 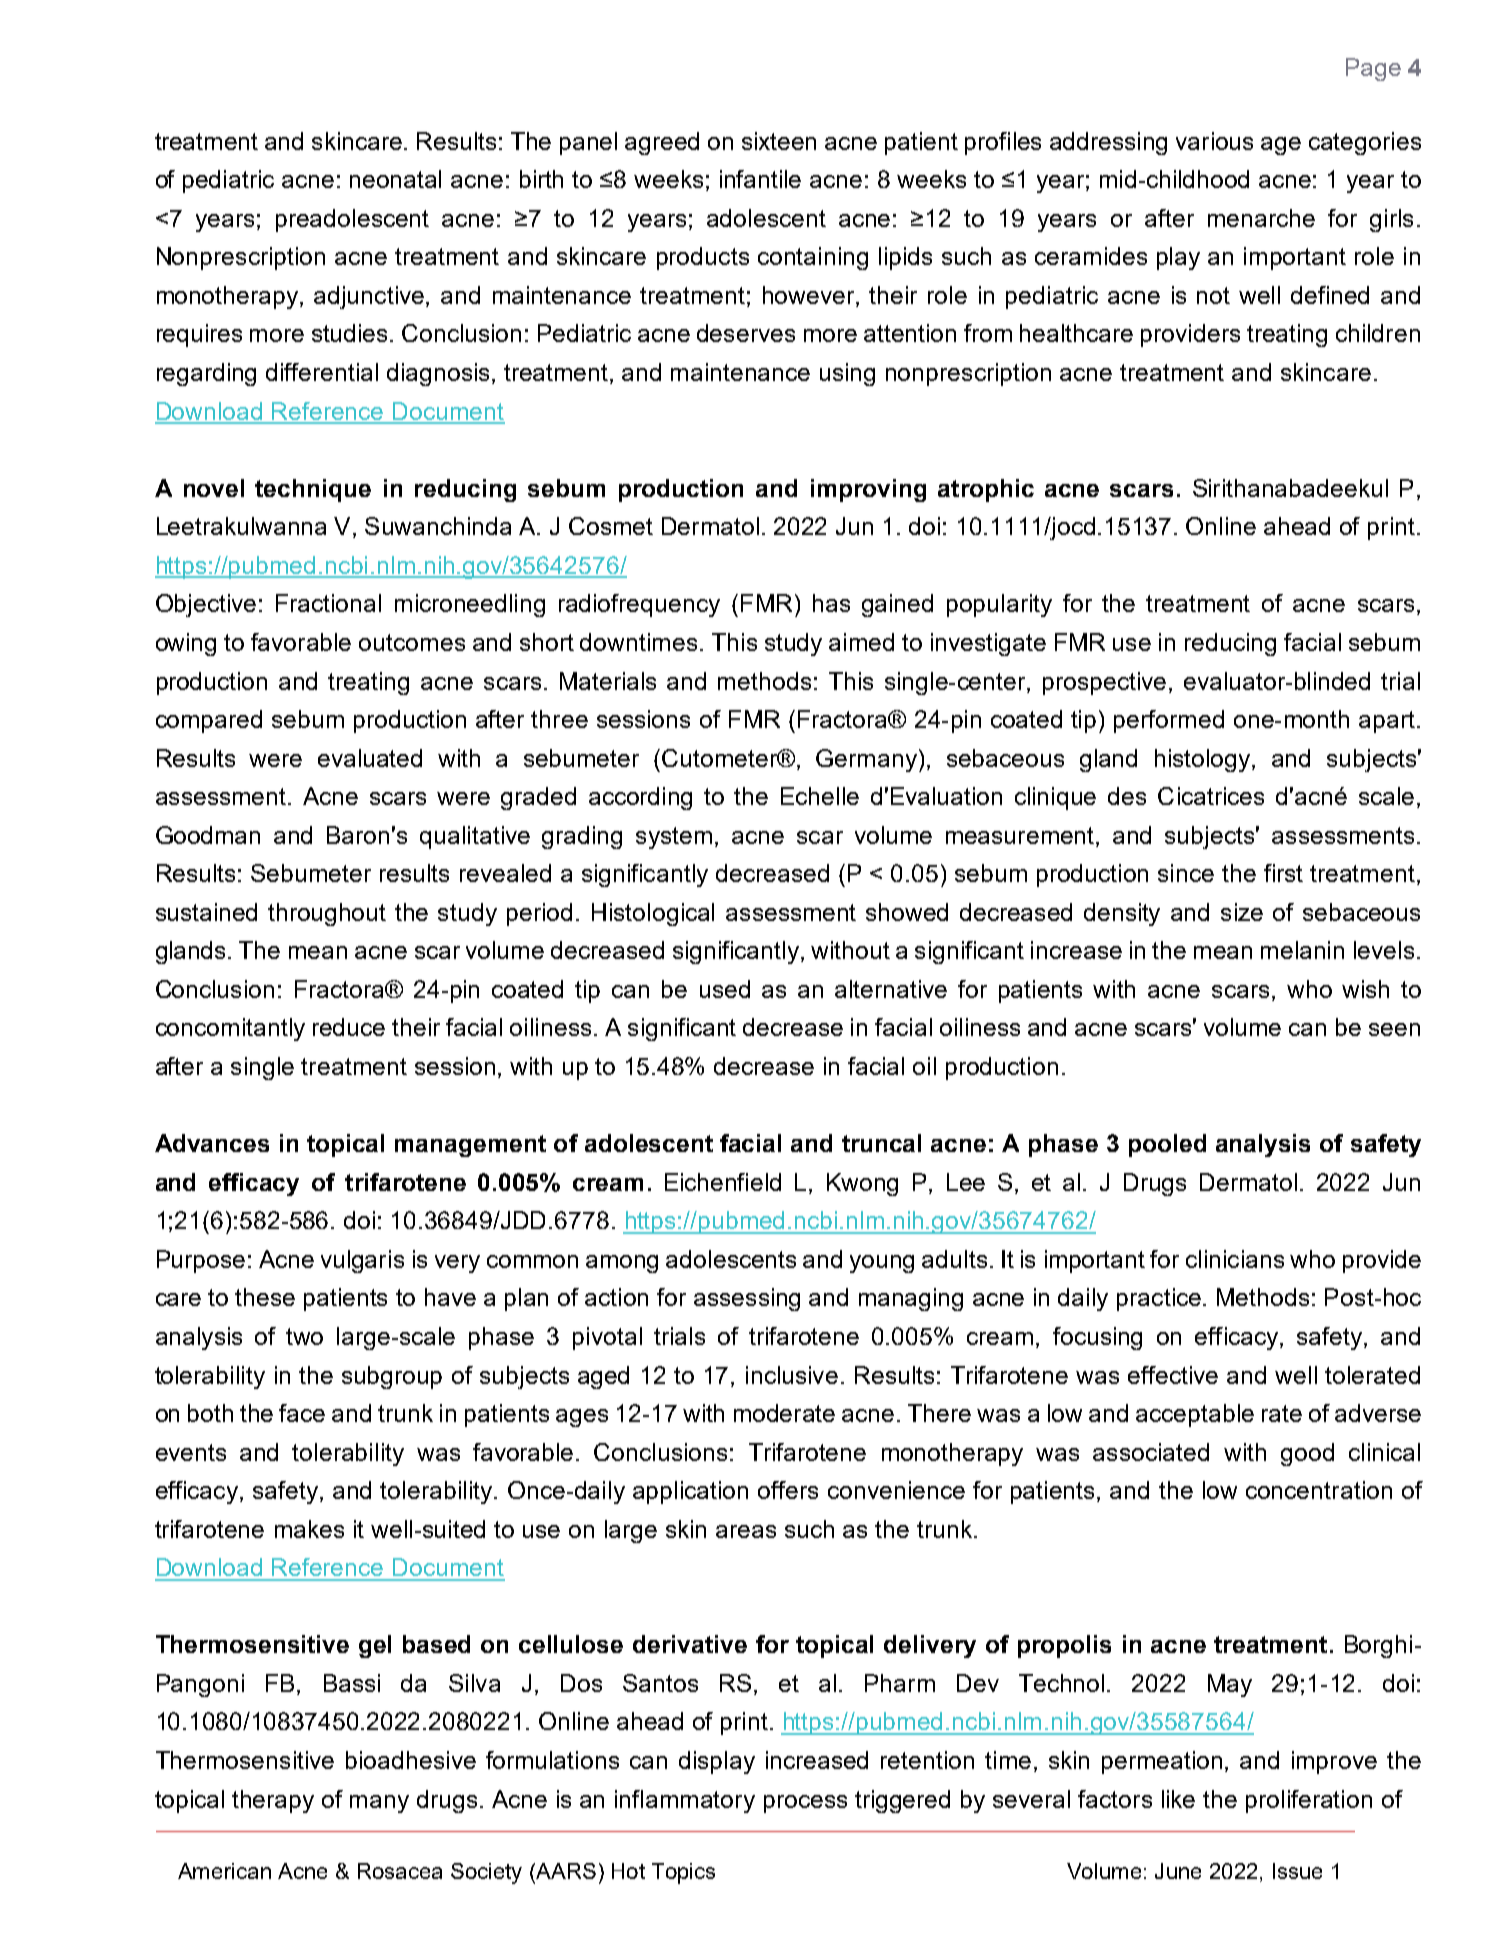 I want to click on various, so click(x=1214, y=141).
